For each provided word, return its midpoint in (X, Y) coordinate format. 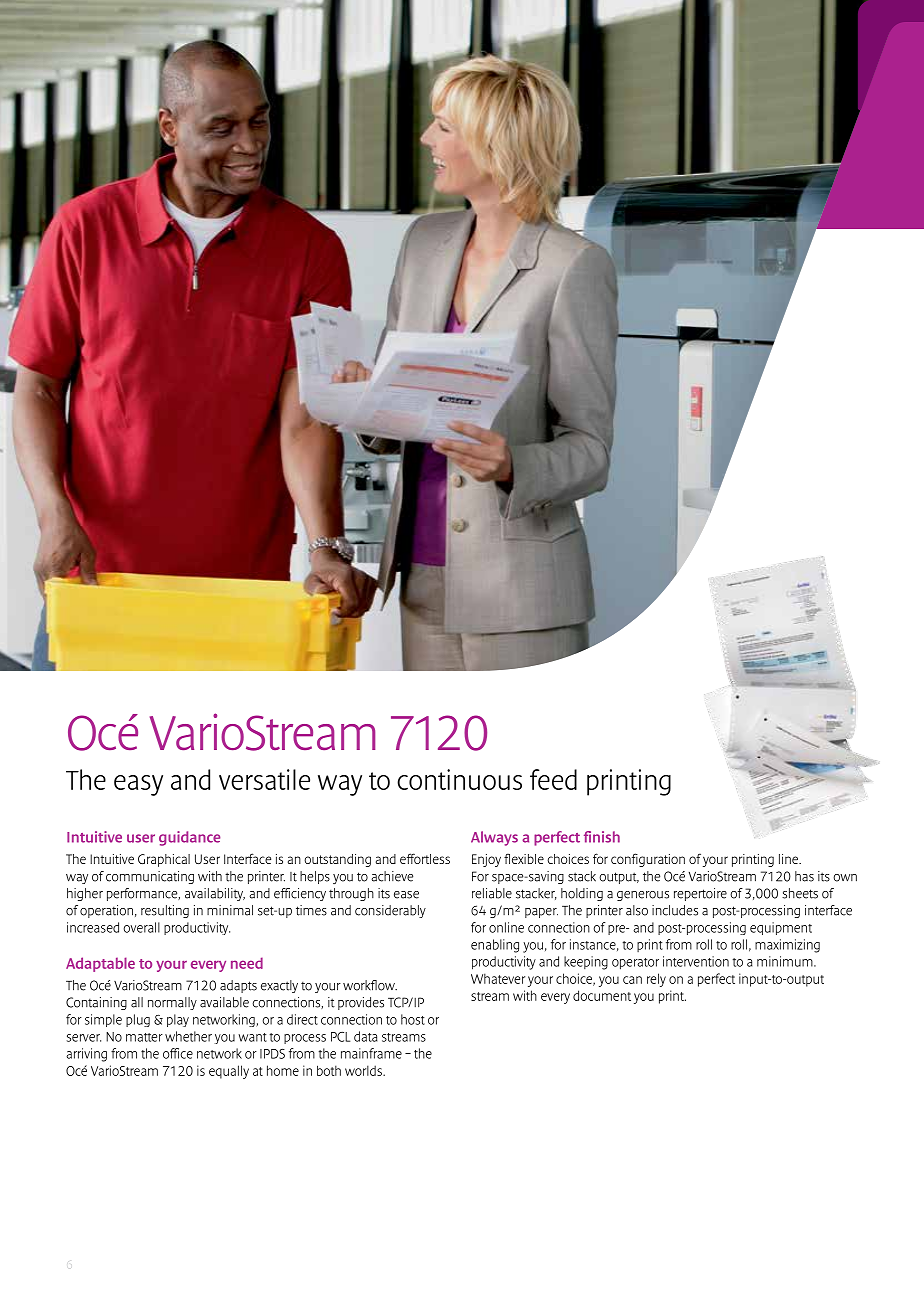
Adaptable (100, 964)
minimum (786, 961)
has (804, 876)
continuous (459, 779)
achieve (392, 876)
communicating (150, 877)
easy (138, 785)
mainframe (371, 1053)
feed (553, 779)
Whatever (498, 978)
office (178, 1053)
